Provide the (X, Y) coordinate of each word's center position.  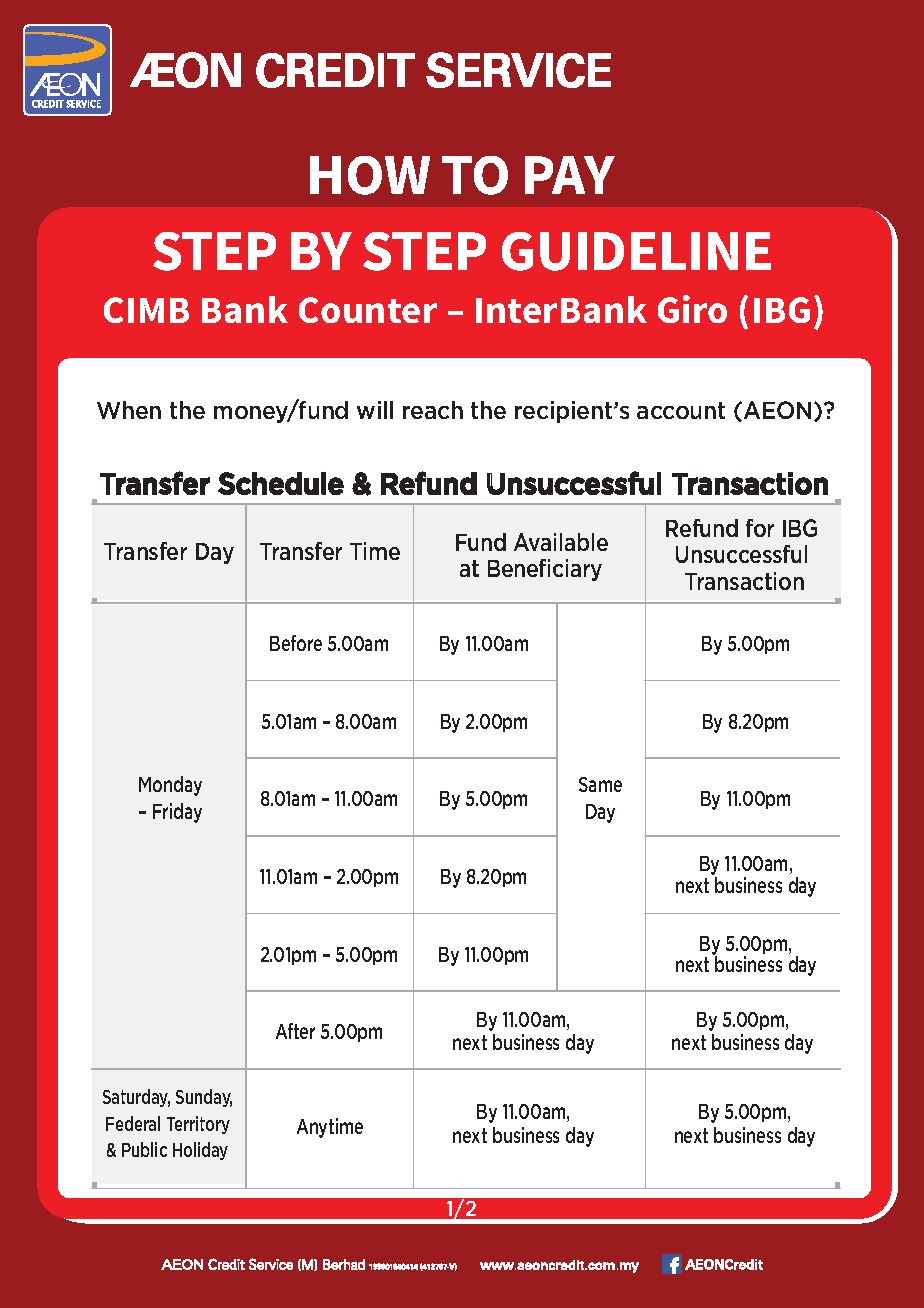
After (295, 1031)
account (681, 410)
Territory (198, 1125)
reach (433, 410)
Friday (177, 813)
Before (296, 643)
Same (600, 784)
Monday (170, 786)
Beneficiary (545, 570)
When (129, 410)
